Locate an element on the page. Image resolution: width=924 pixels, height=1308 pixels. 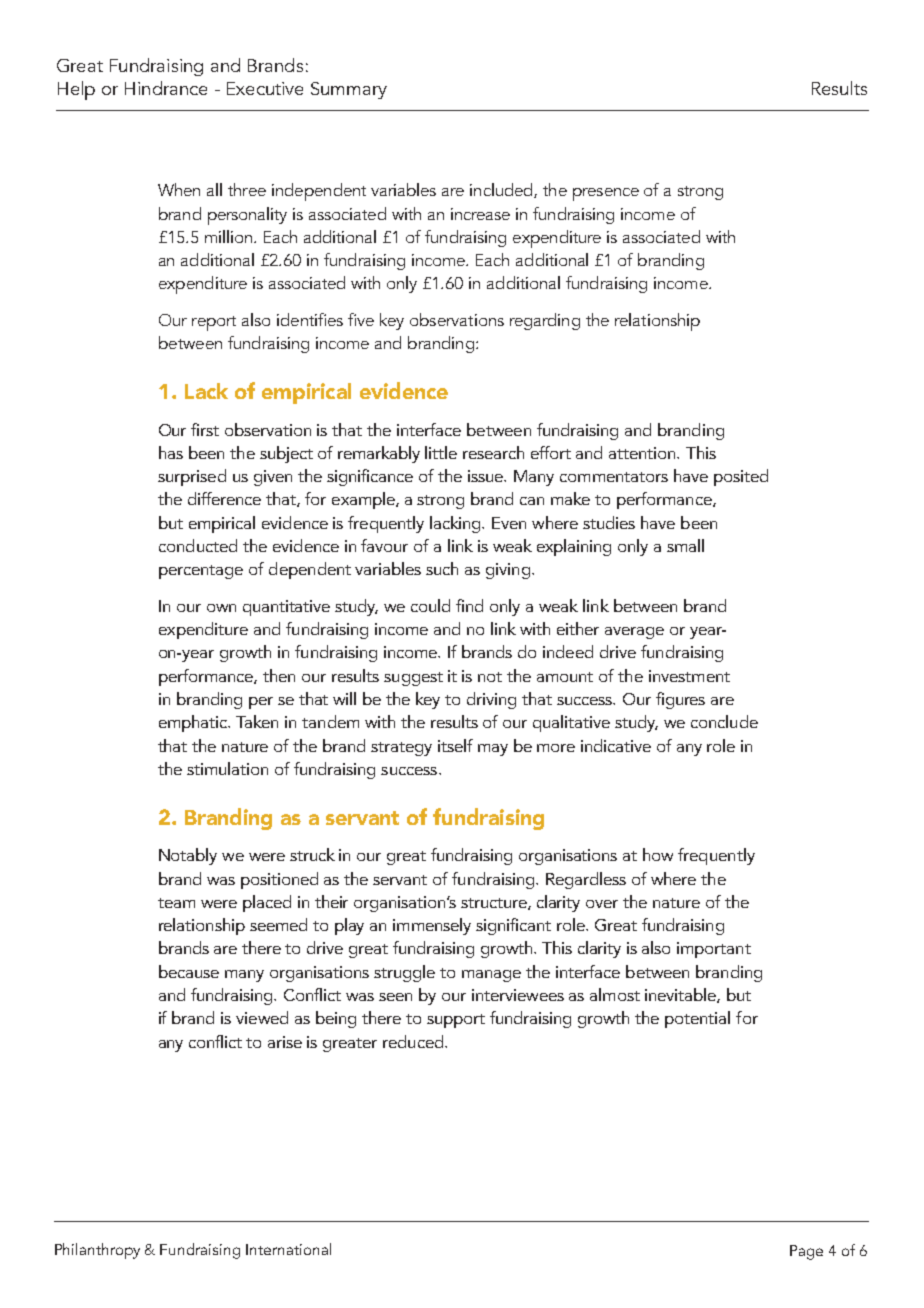
emphatic is located at coordinates (194, 723).
